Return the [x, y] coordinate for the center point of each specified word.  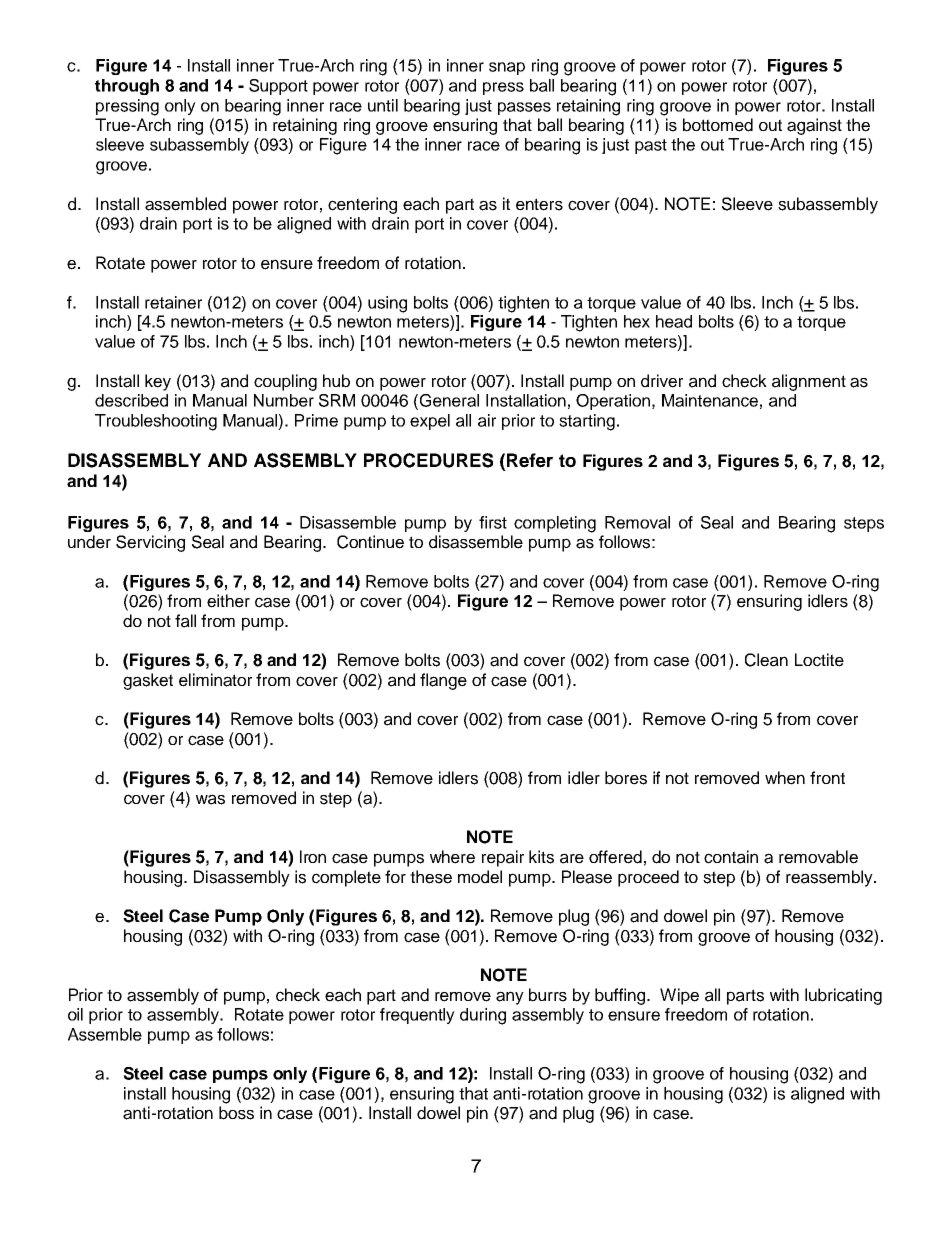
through [127, 87]
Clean [766, 660]
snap [507, 68]
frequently [417, 1016]
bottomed [718, 125]
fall [185, 621]
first [493, 522]
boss [236, 1113]
